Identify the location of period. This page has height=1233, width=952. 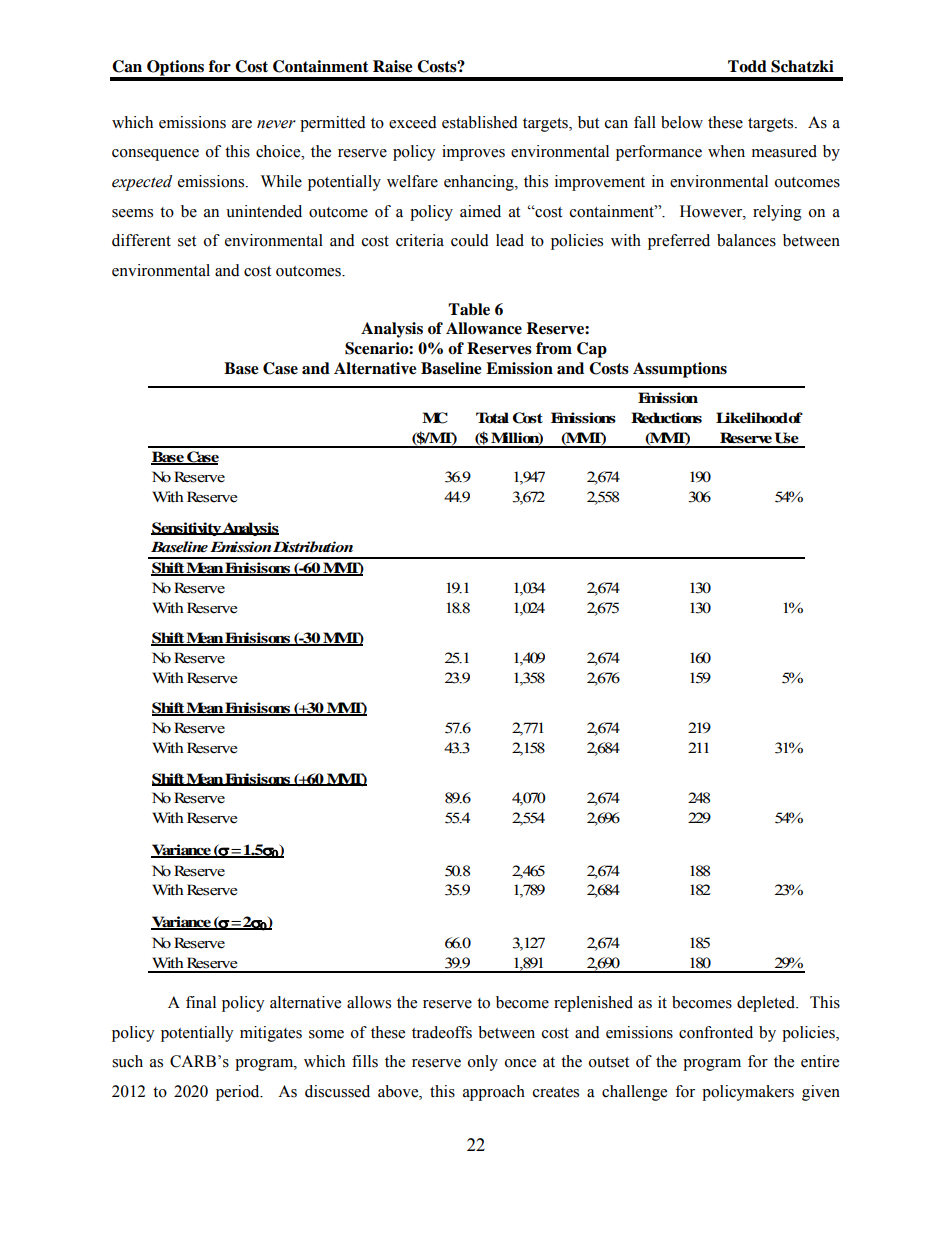
(239, 1093).
